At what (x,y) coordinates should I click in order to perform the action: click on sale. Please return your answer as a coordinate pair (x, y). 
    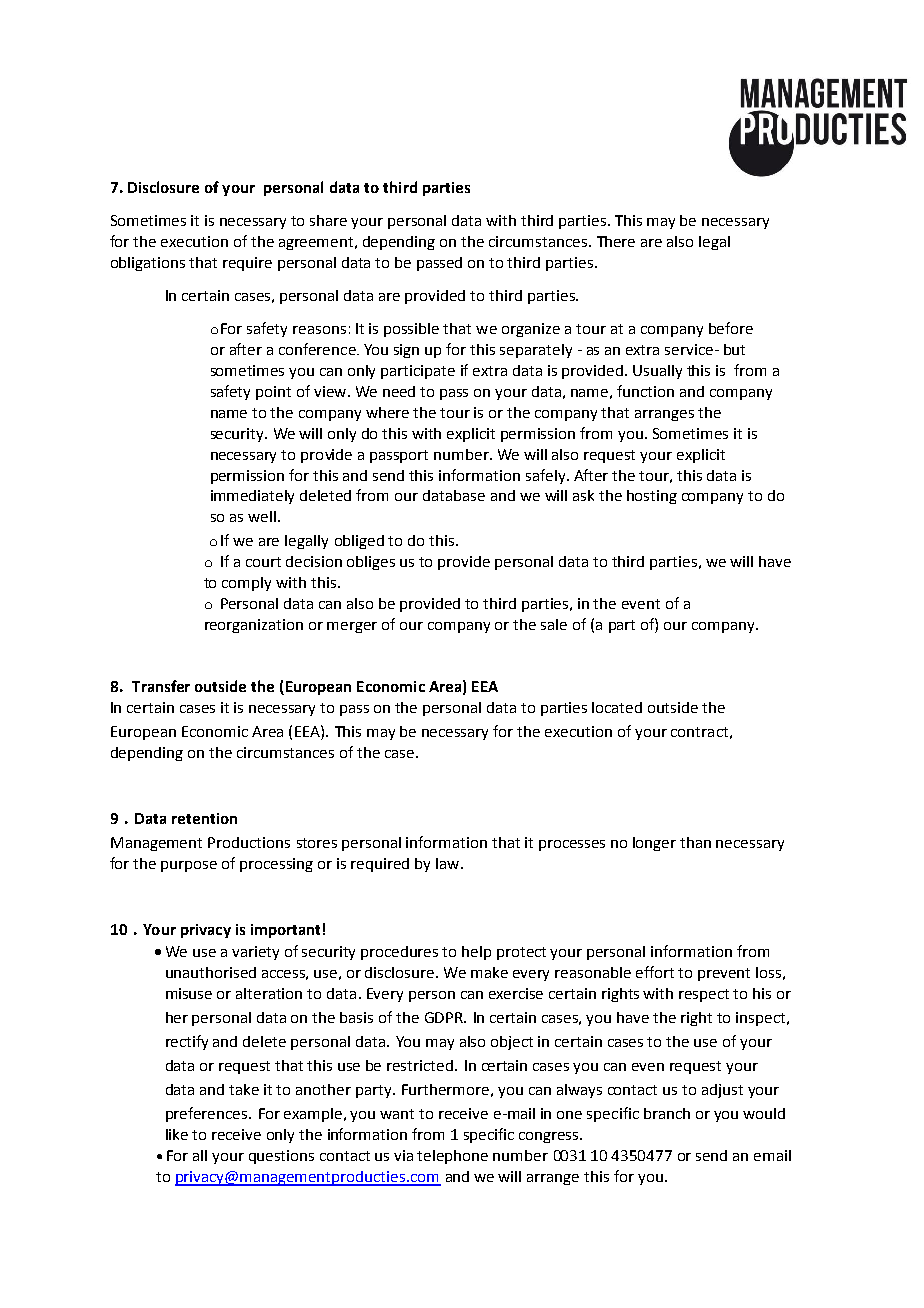
    Looking at the image, I should click on (554, 624).
